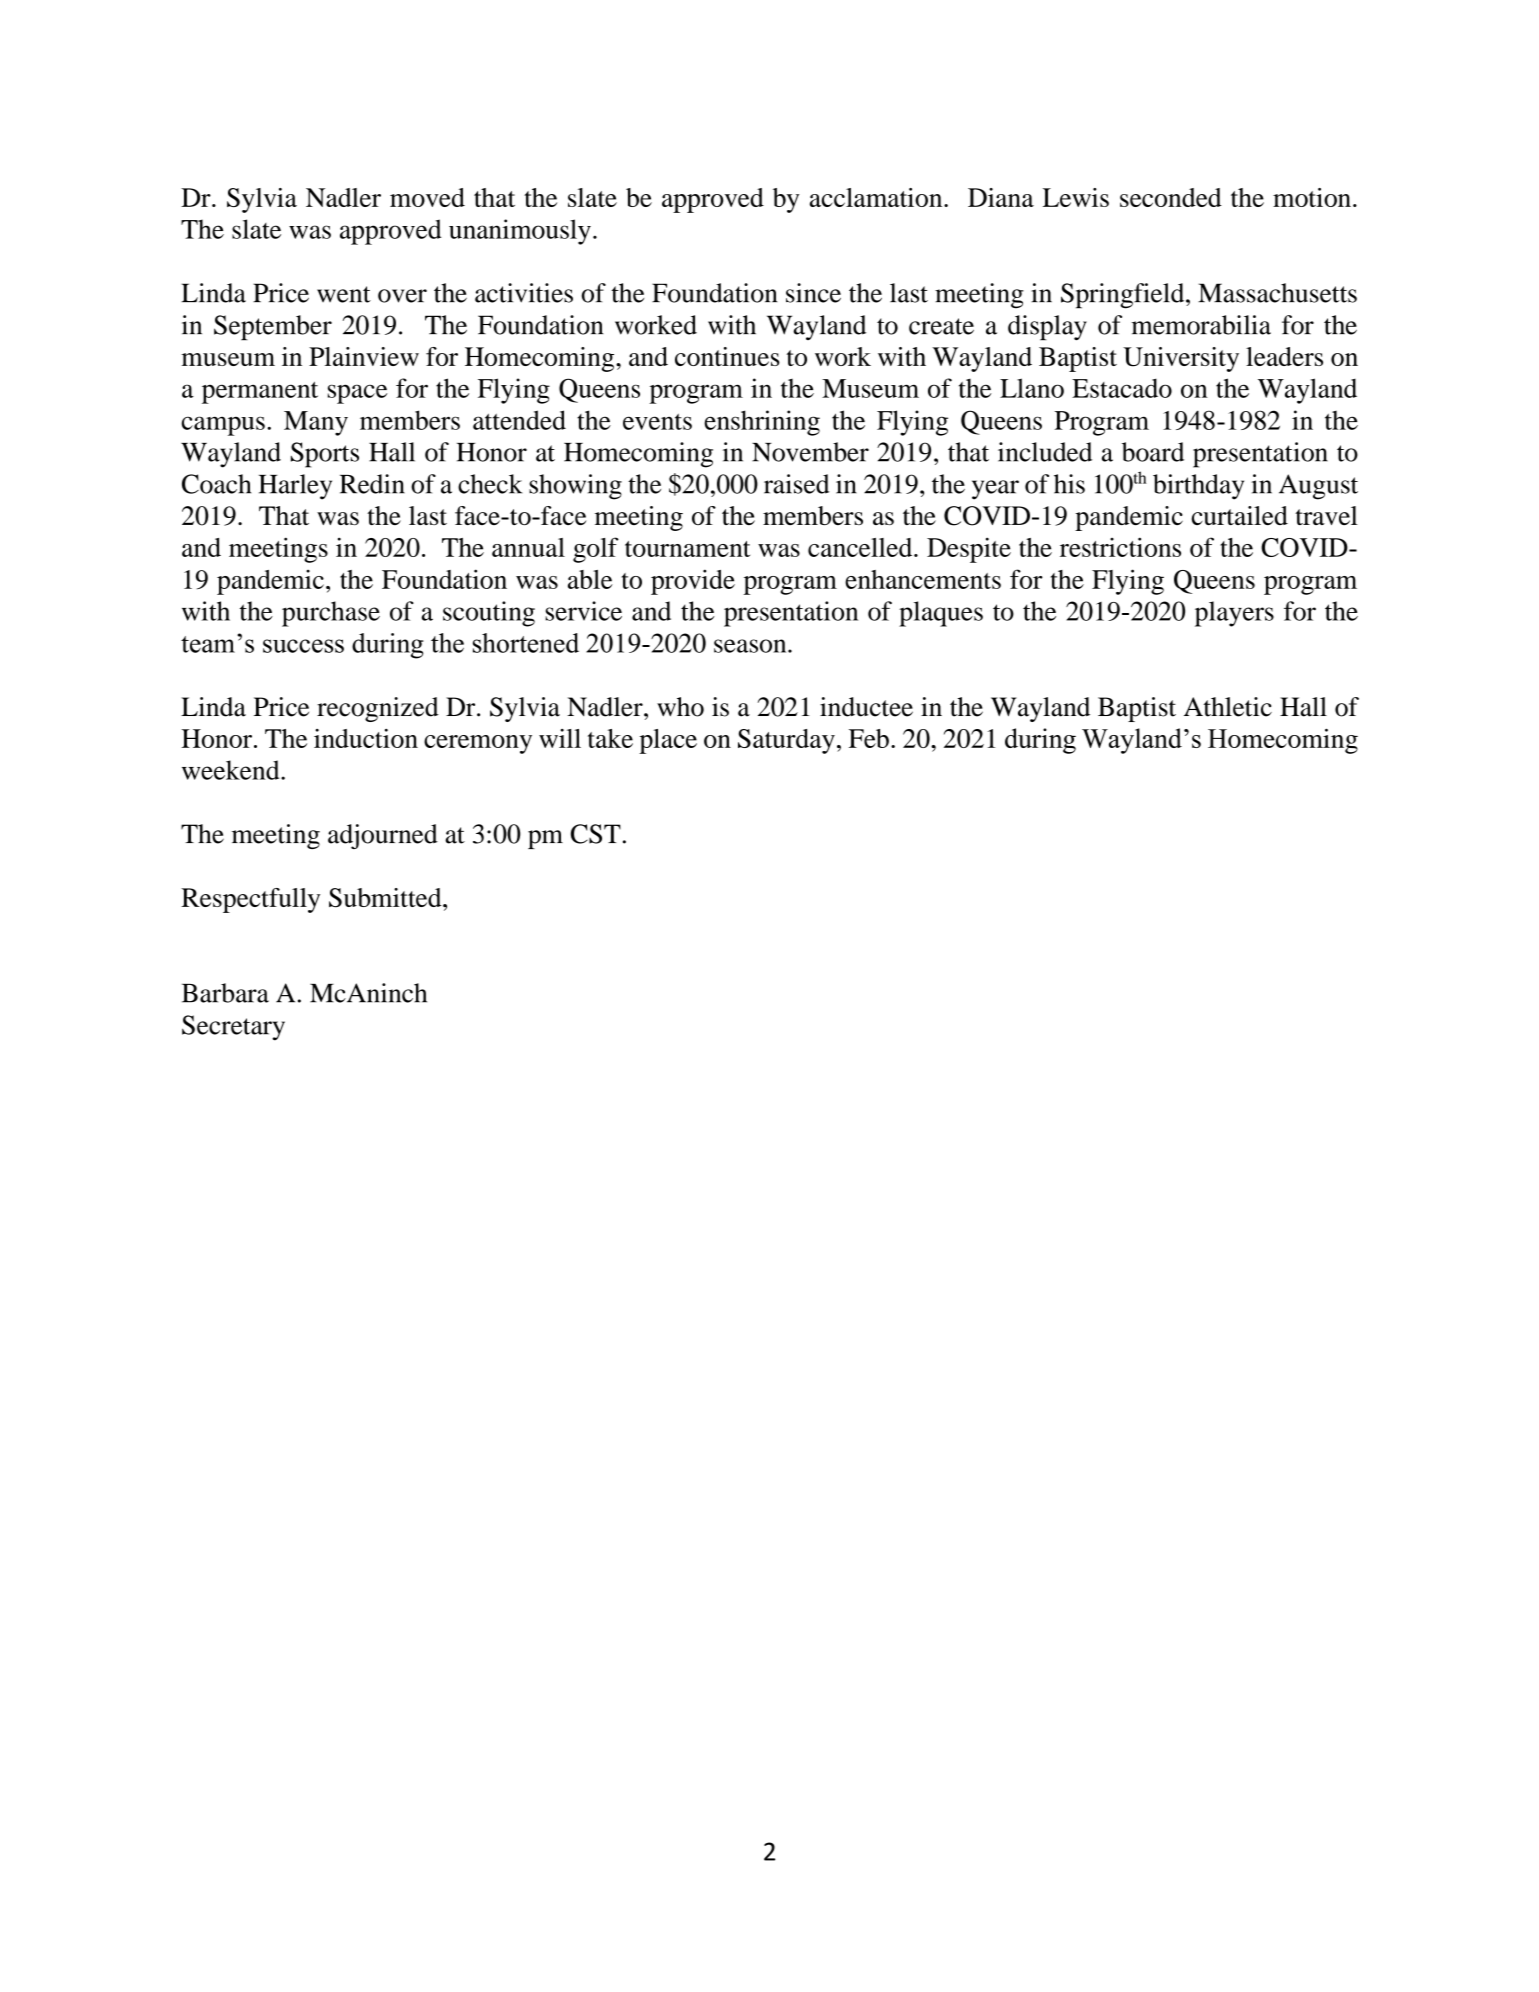  Describe the element at coordinates (295, 487) in the page. I see `Harley` at that location.
